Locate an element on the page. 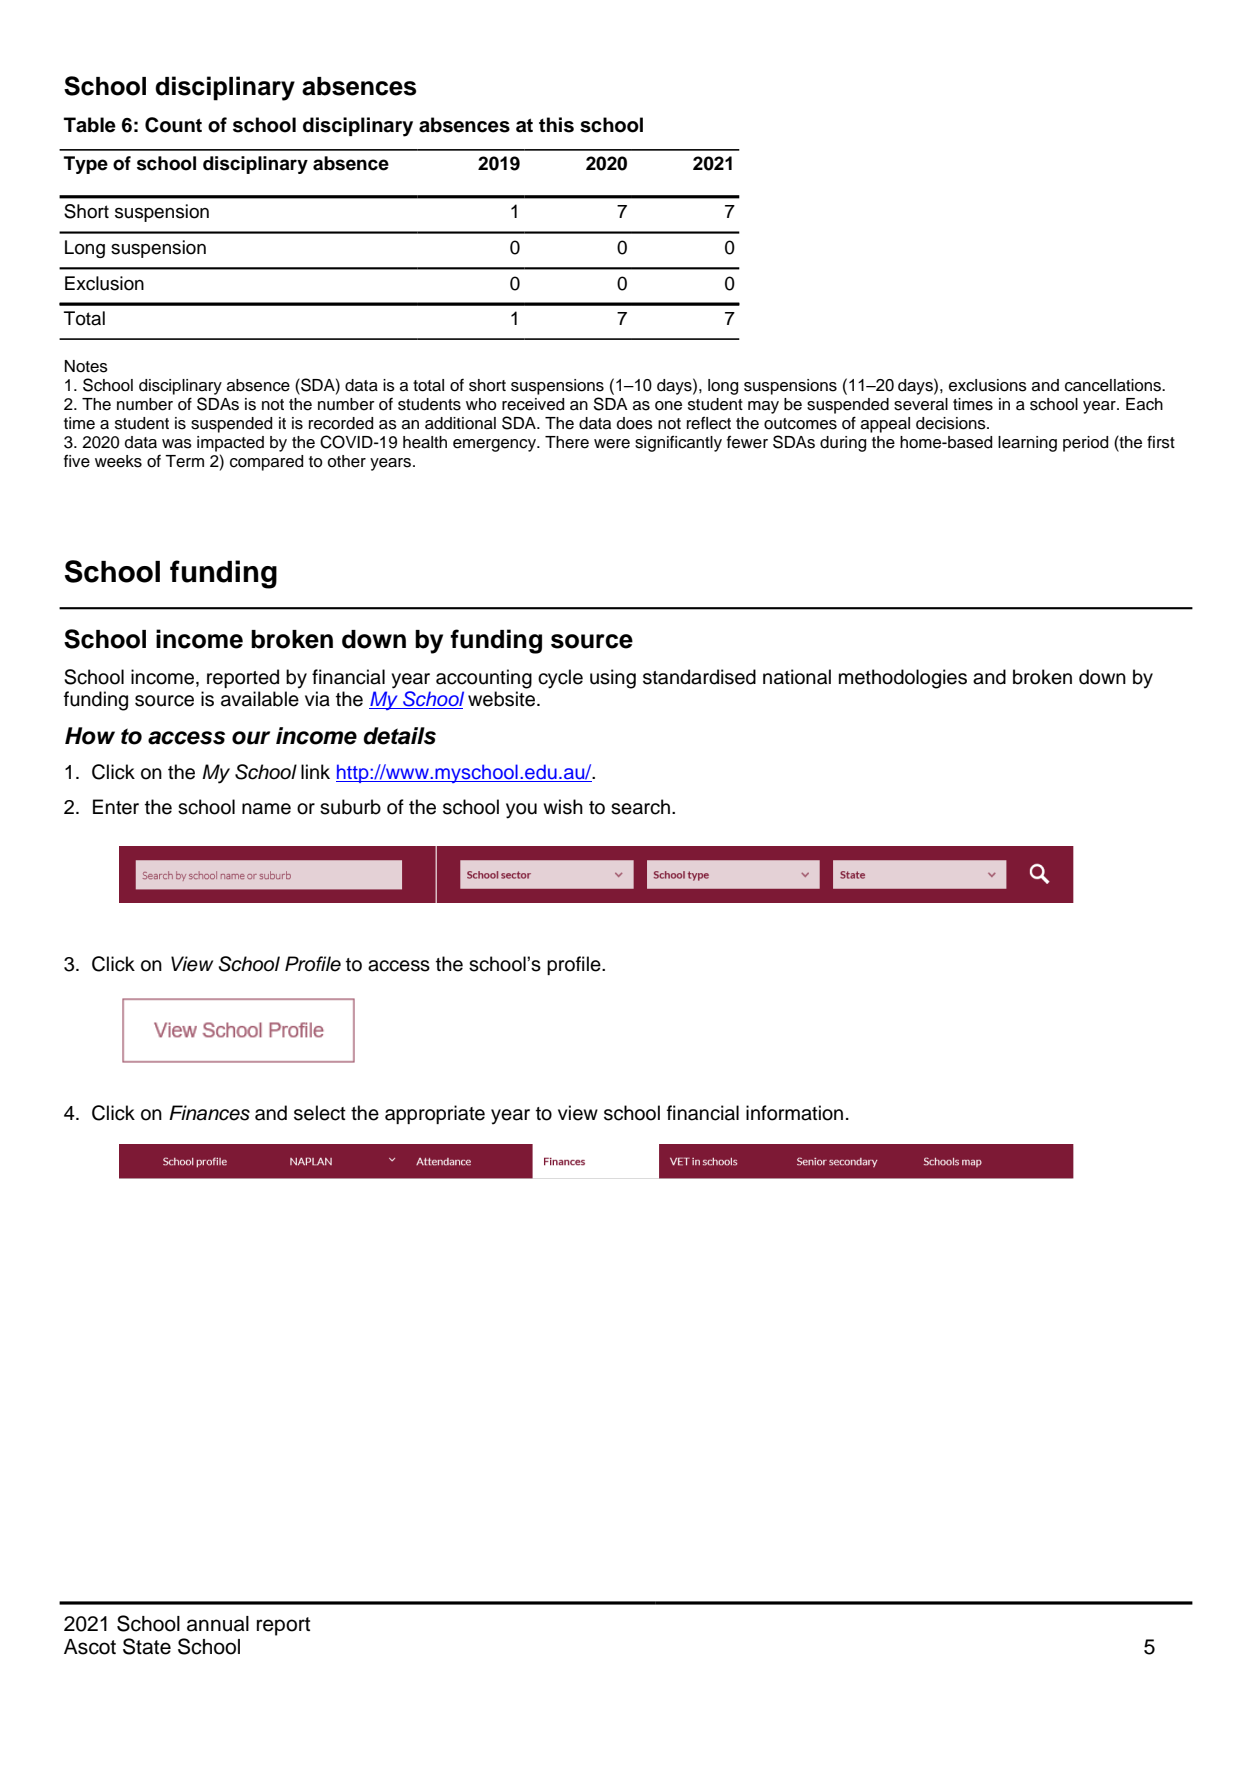 Image resolution: width=1252 pixels, height=1771 pixels. Type is located at coordinates (86, 165).
